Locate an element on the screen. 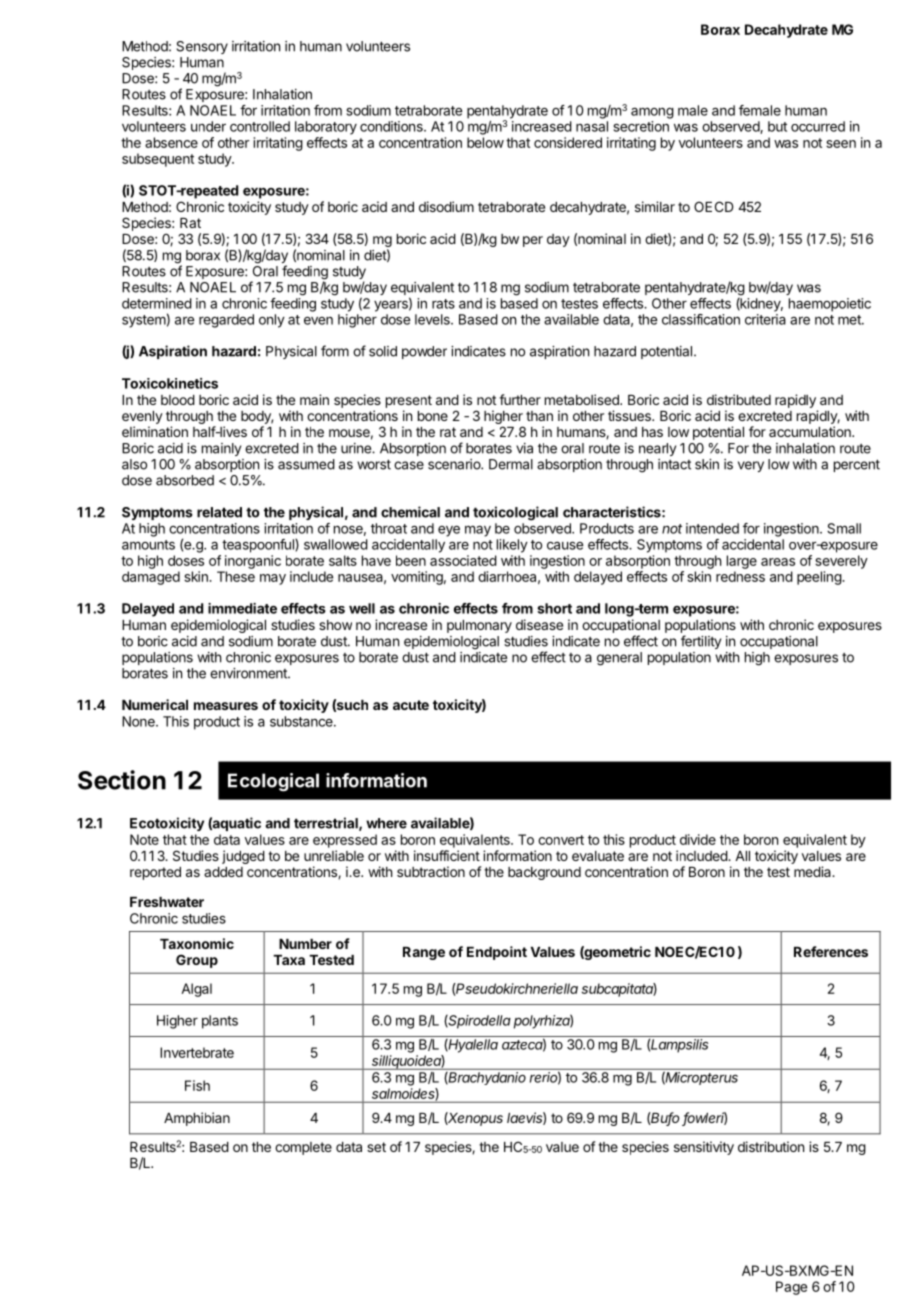 The width and height of the screenshot is (924, 1308). Page is located at coordinates (791, 1288).
